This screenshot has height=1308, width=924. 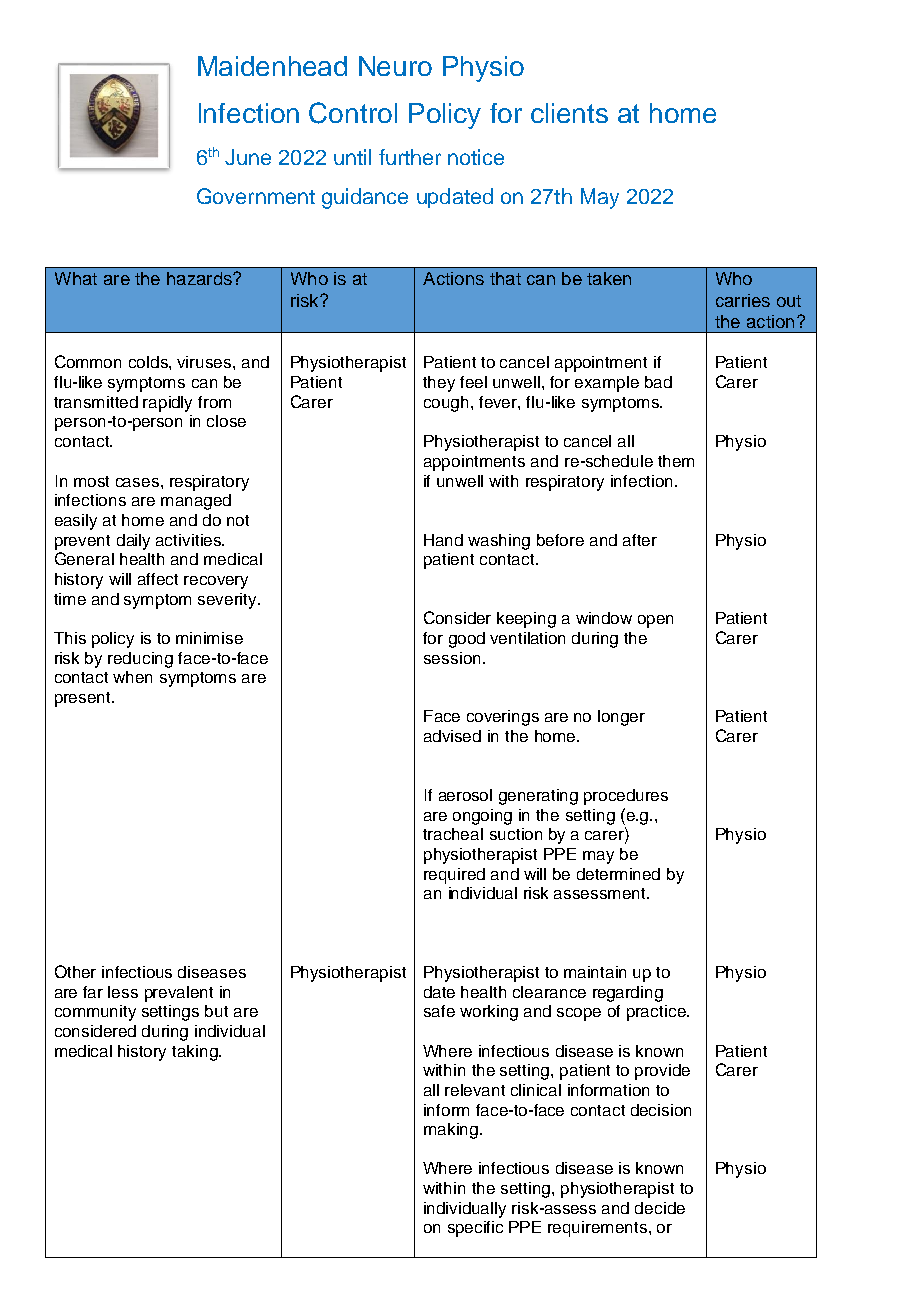 What do you see at coordinates (443, 540) in the screenshot?
I see `Hand` at bounding box center [443, 540].
